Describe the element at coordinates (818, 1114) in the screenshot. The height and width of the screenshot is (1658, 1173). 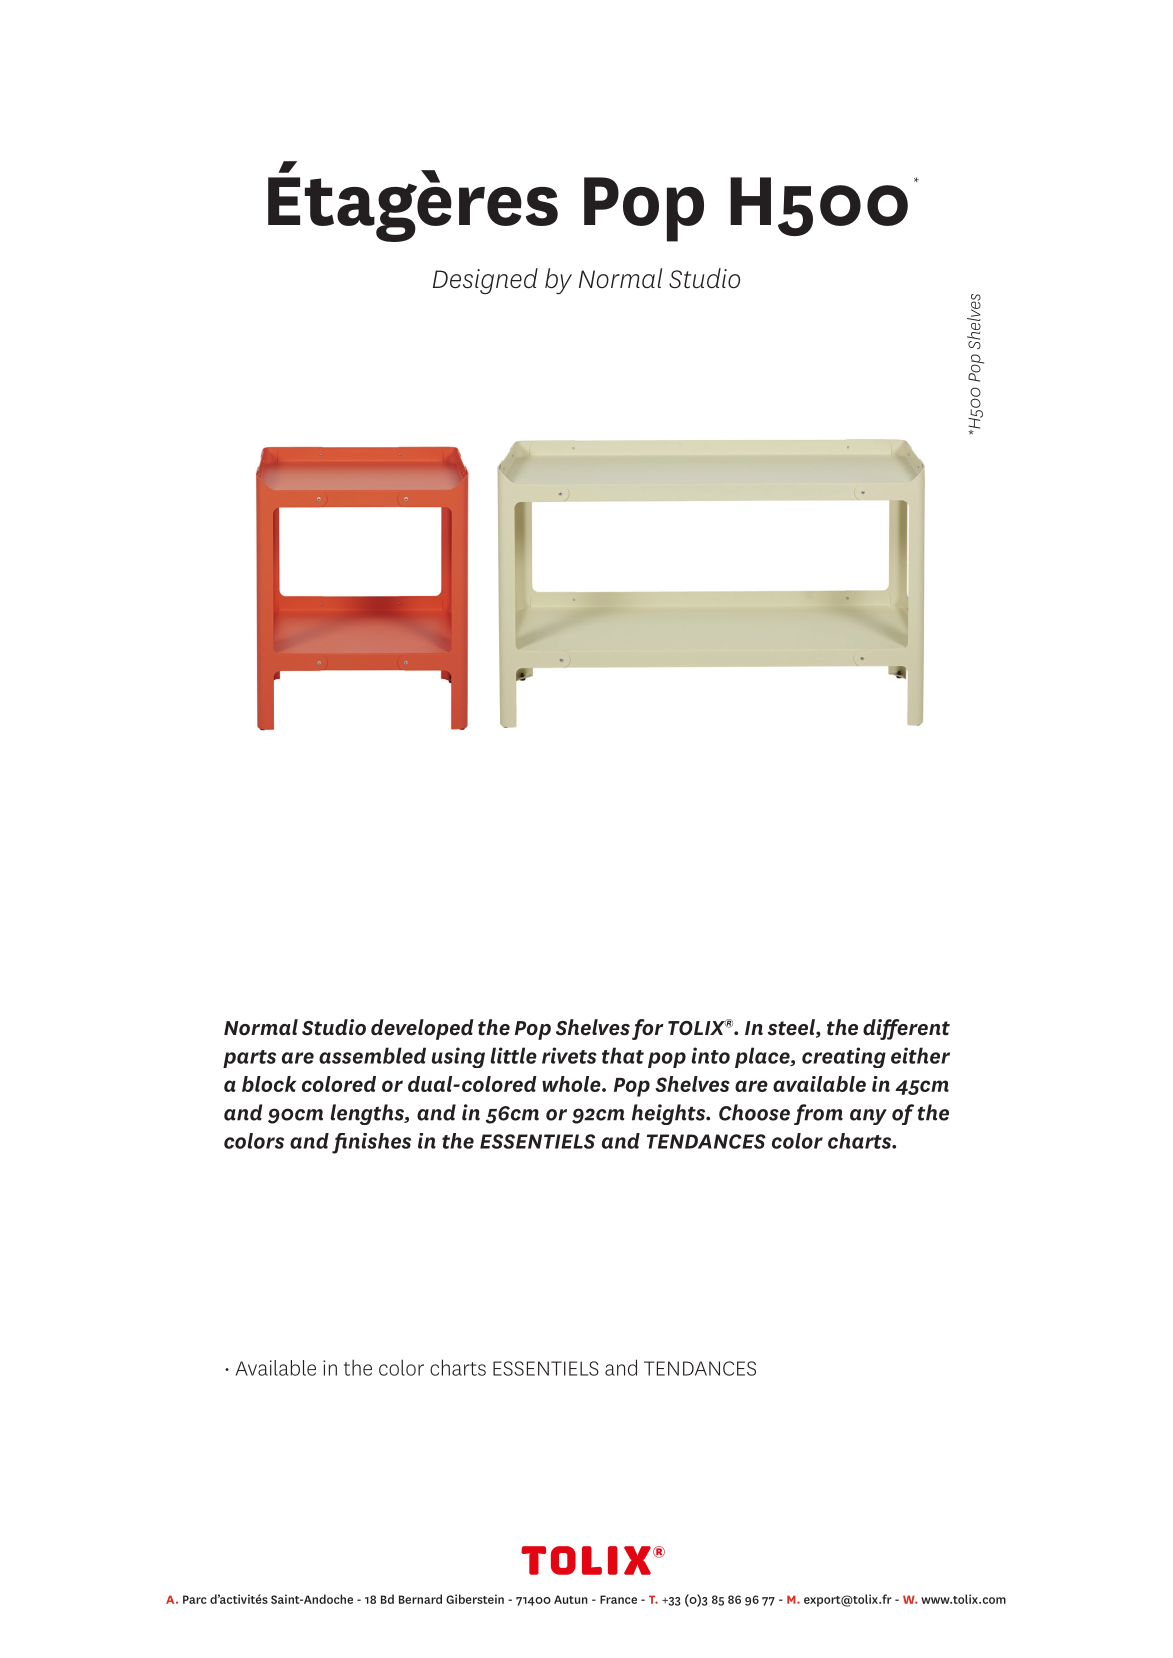
I see `from` at that location.
